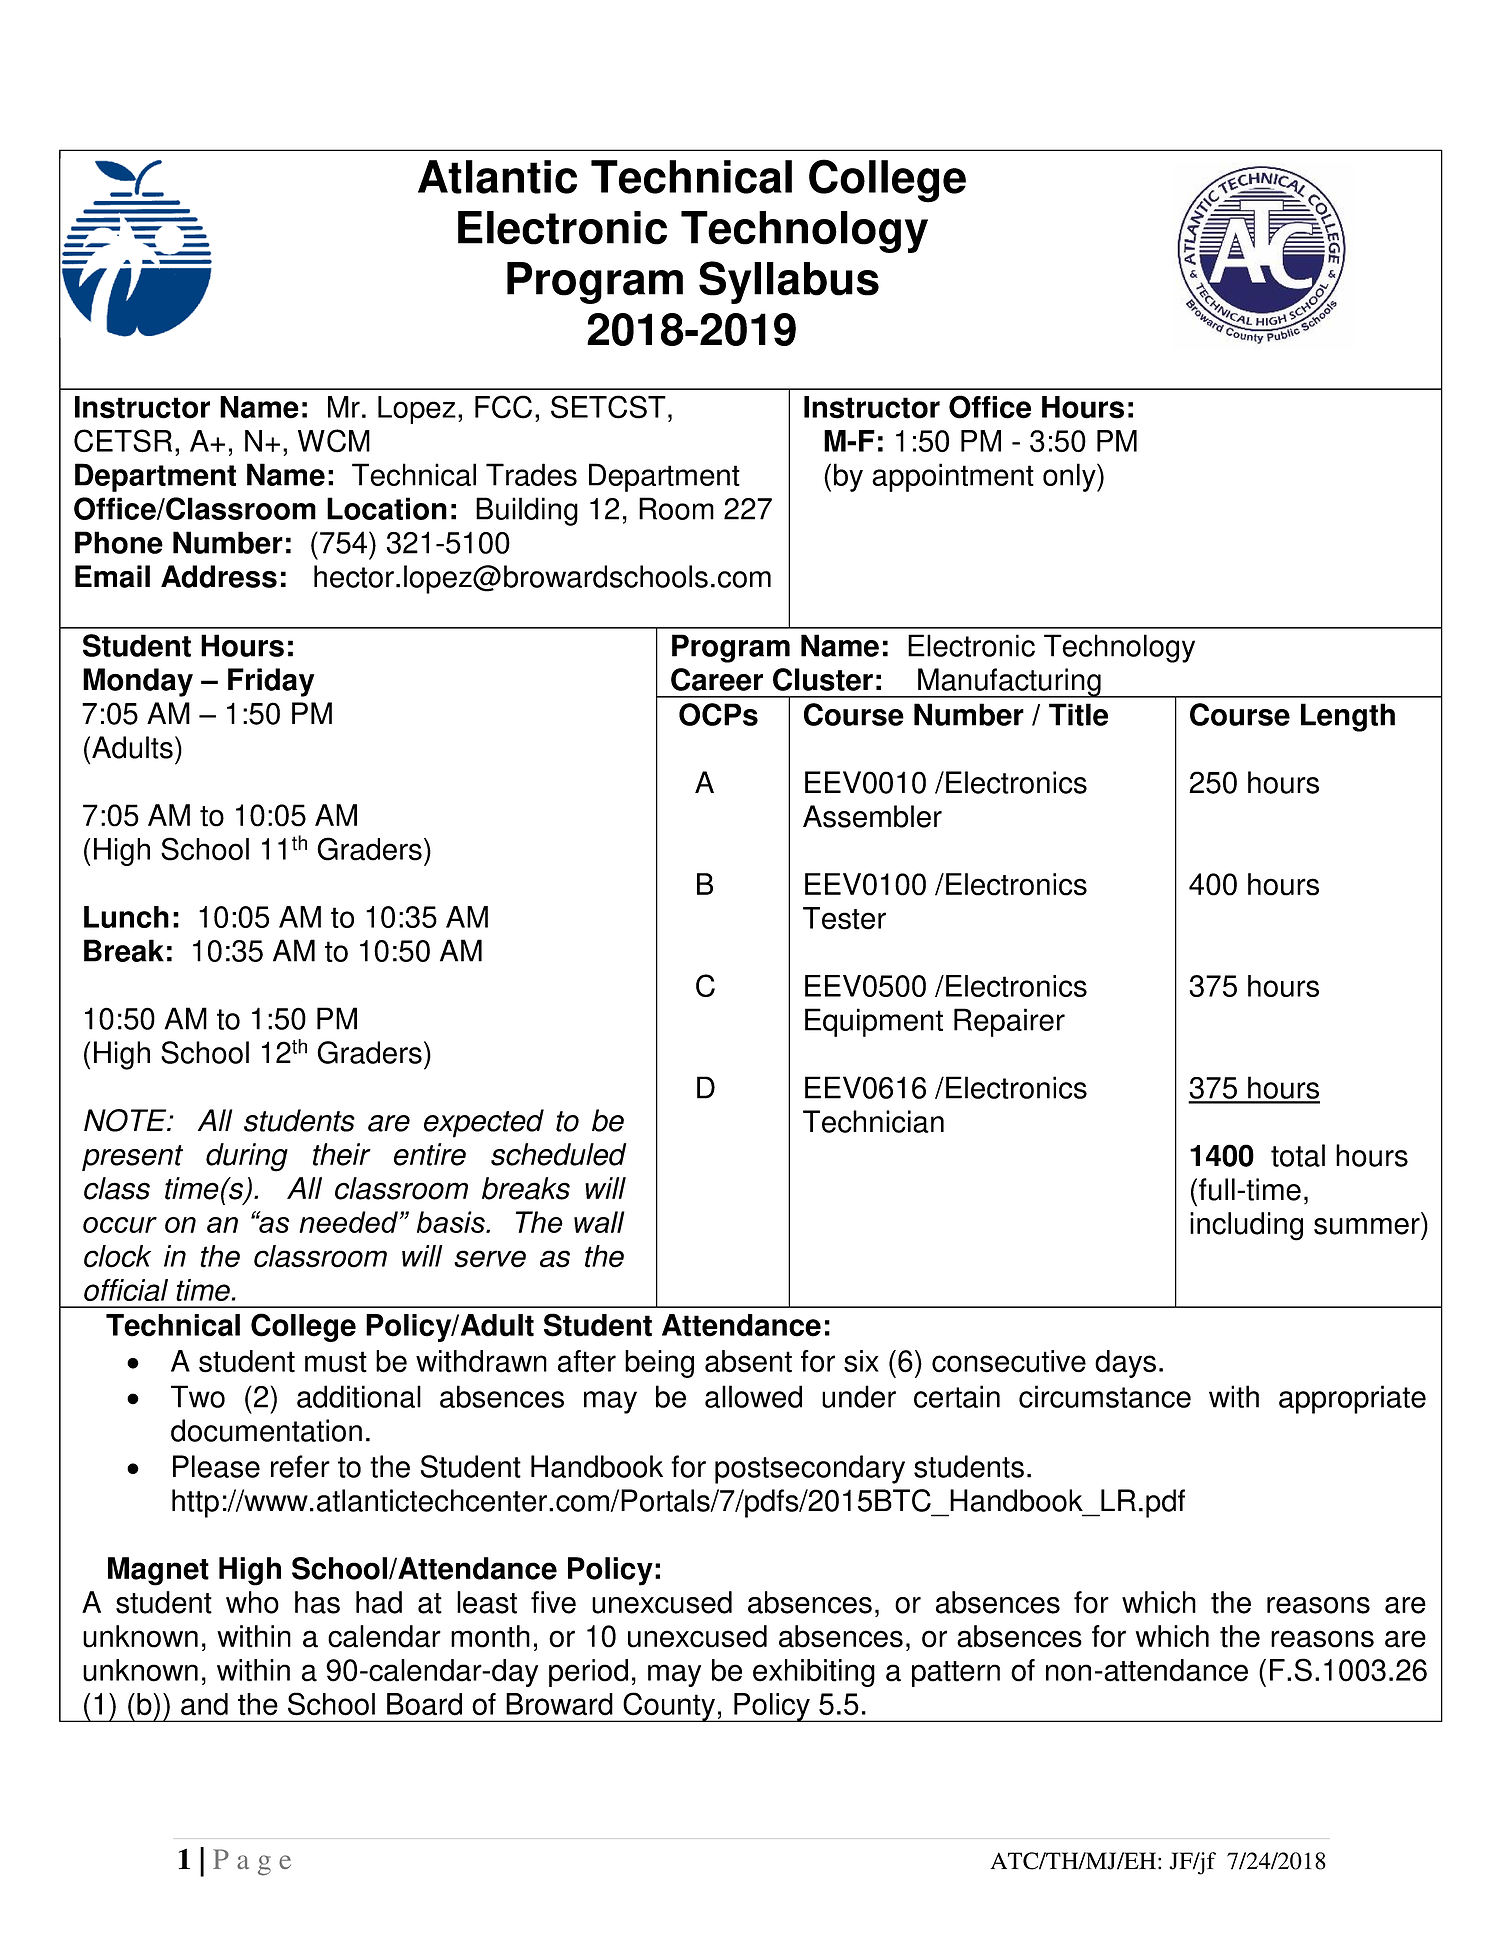 This screenshot has height=1946, width=1503. Describe the element at coordinates (503, 407) in the screenshot. I see `FCC` at that location.
